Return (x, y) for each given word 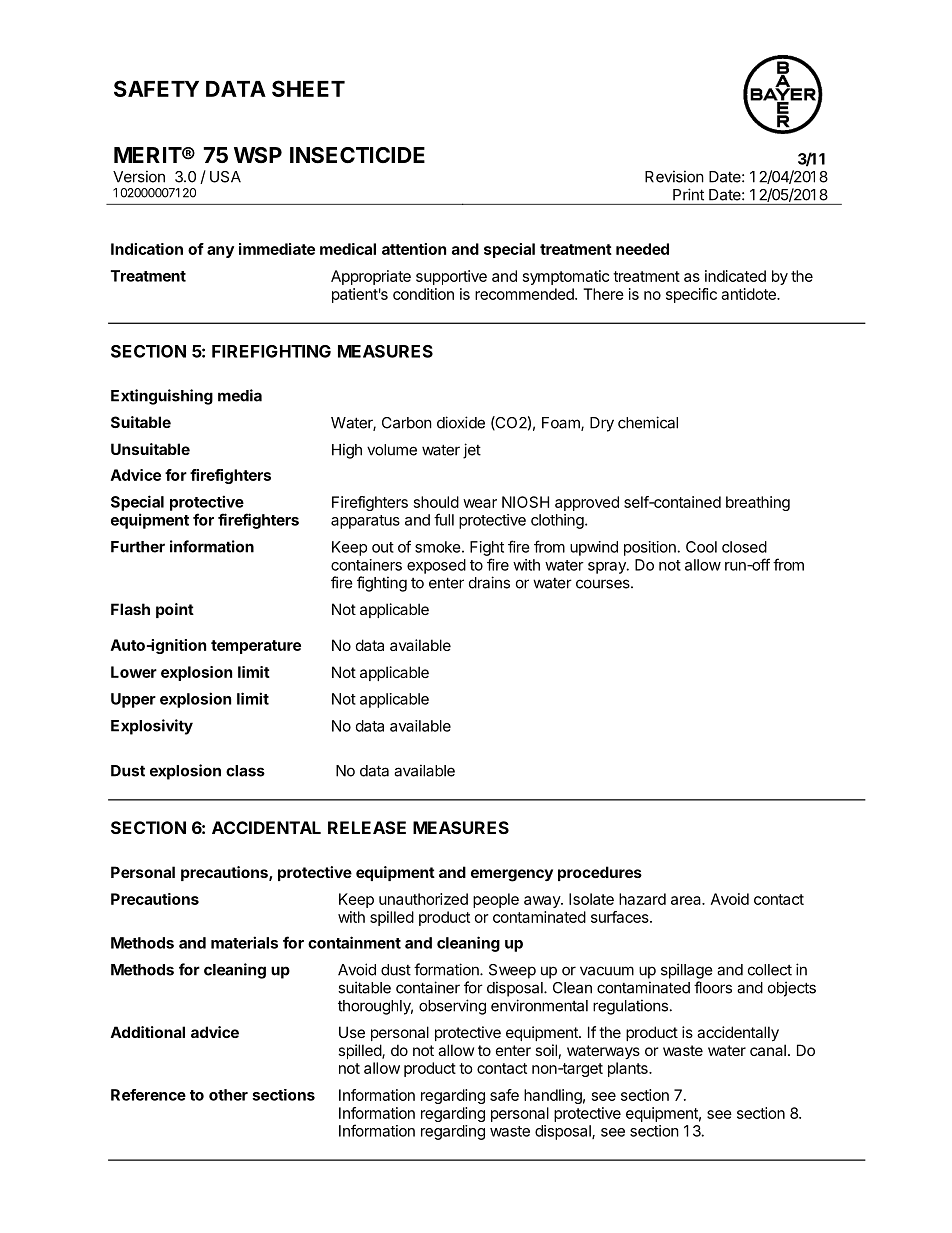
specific (691, 295)
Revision (674, 176)
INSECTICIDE (357, 155)
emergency (512, 875)
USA (225, 177)
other (228, 1095)
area (687, 900)
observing (452, 1007)
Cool (701, 547)
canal (768, 1050)
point (175, 610)
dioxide (461, 422)
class (245, 771)
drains (489, 582)
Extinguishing (162, 397)
